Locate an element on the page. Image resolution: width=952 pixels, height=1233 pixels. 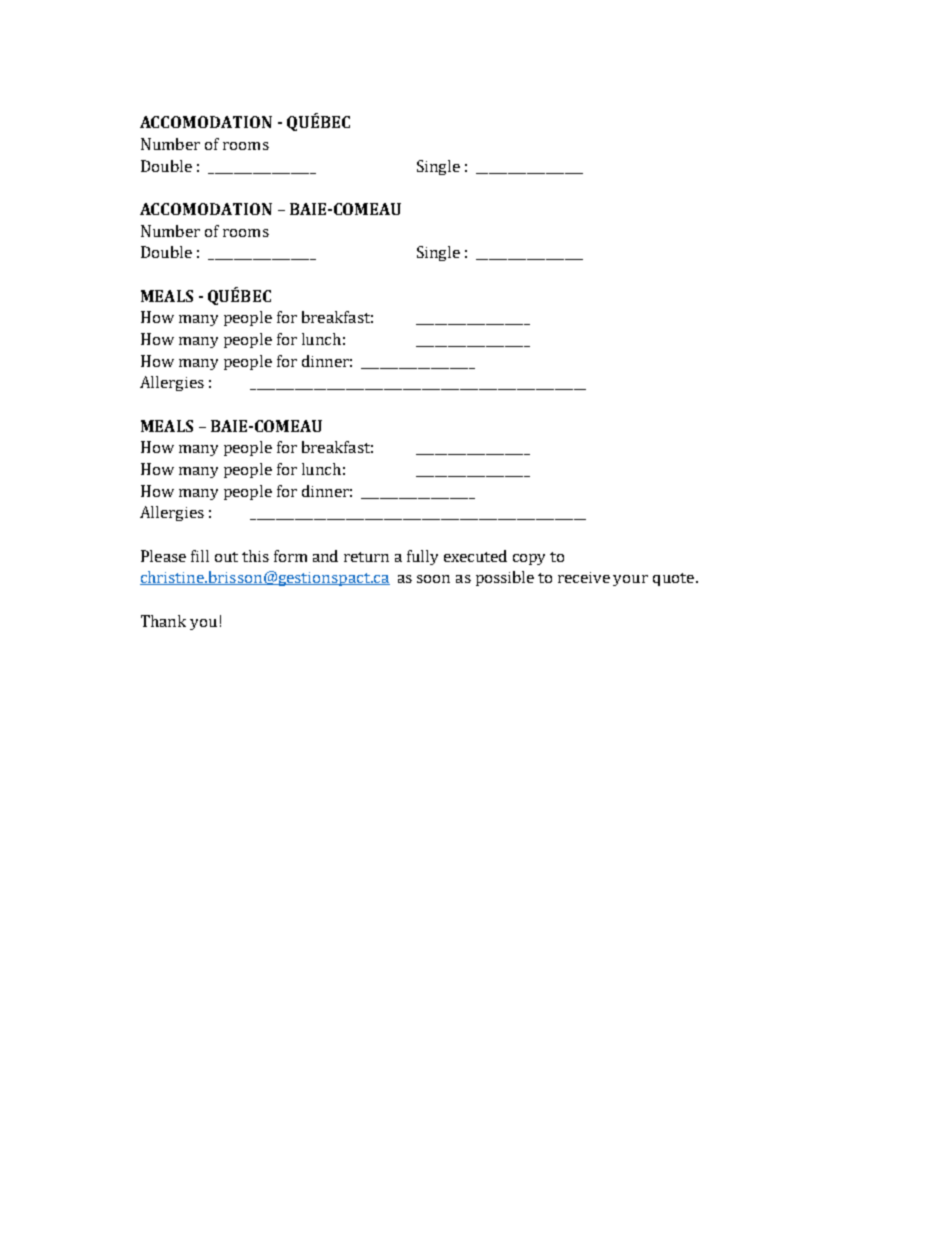
return is located at coordinates (366, 557).
